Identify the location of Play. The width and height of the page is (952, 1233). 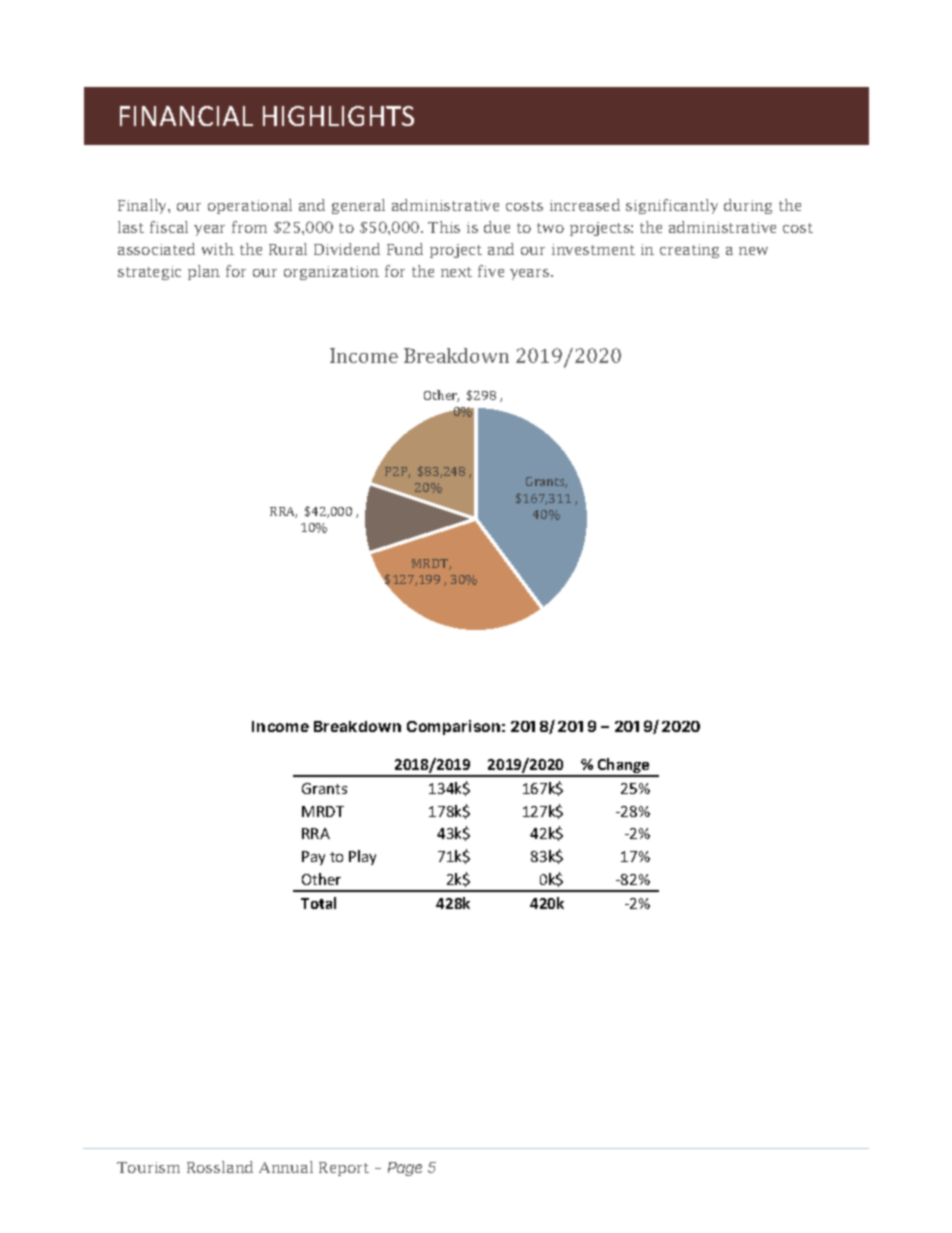
(362, 857).
